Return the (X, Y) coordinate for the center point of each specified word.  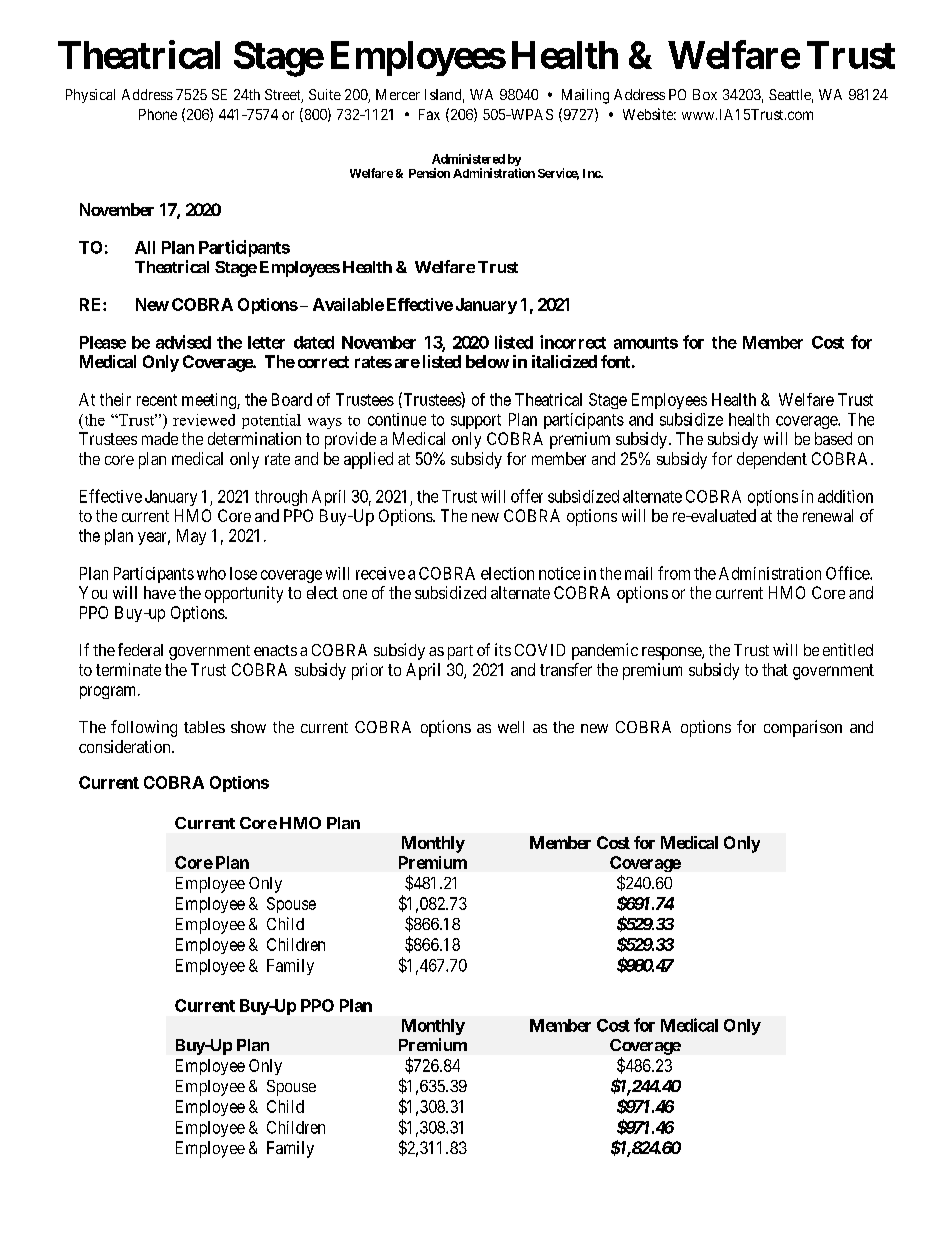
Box (705, 94)
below (487, 361)
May (191, 537)
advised (183, 342)
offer (527, 496)
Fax (429, 114)
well (511, 727)
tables (204, 727)
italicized (564, 361)
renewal (828, 515)
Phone (158, 114)
